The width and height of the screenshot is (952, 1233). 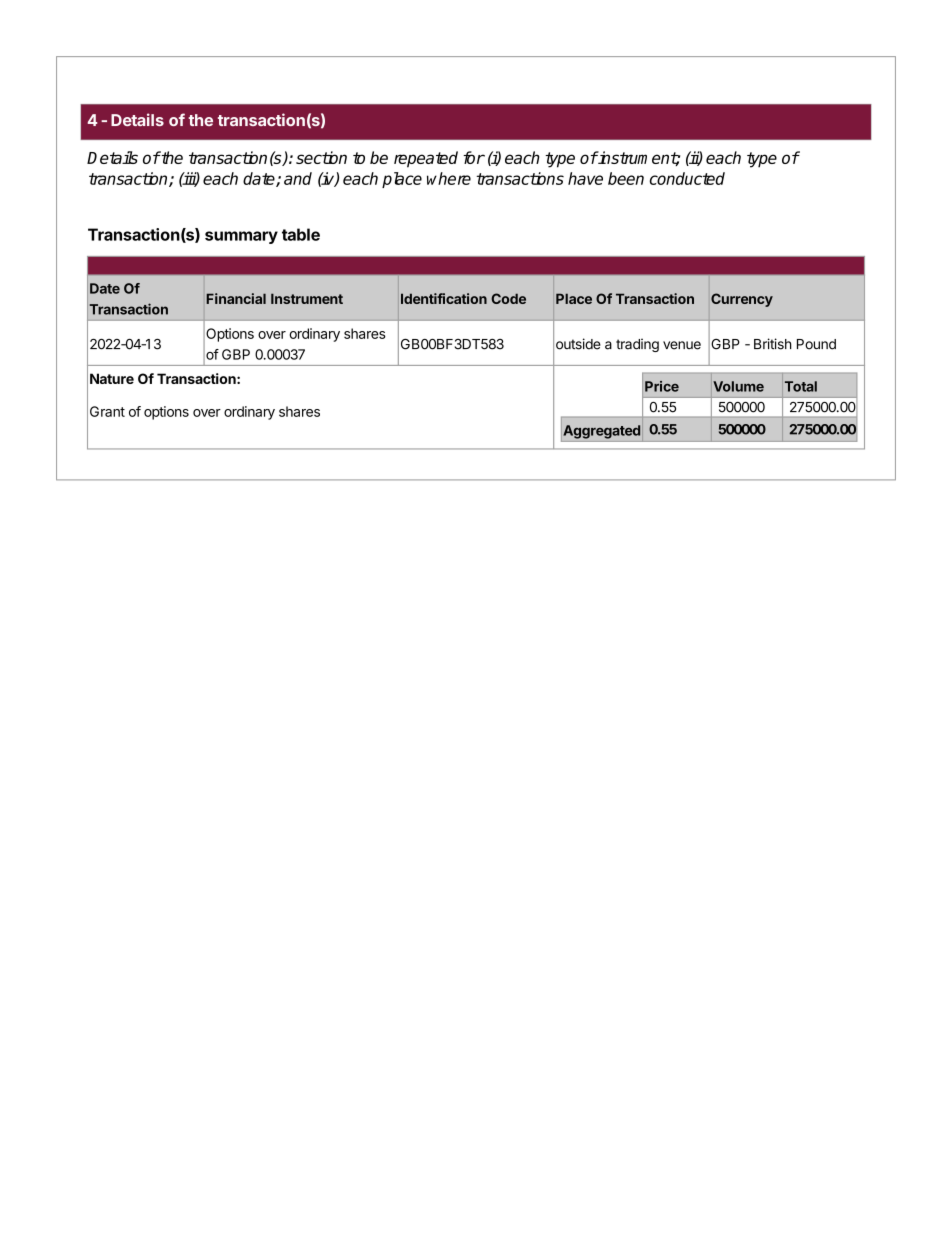 What do you see at coordinates (301, 234) in the screenshot?
I see `table` at bounding box center [301, 234].
